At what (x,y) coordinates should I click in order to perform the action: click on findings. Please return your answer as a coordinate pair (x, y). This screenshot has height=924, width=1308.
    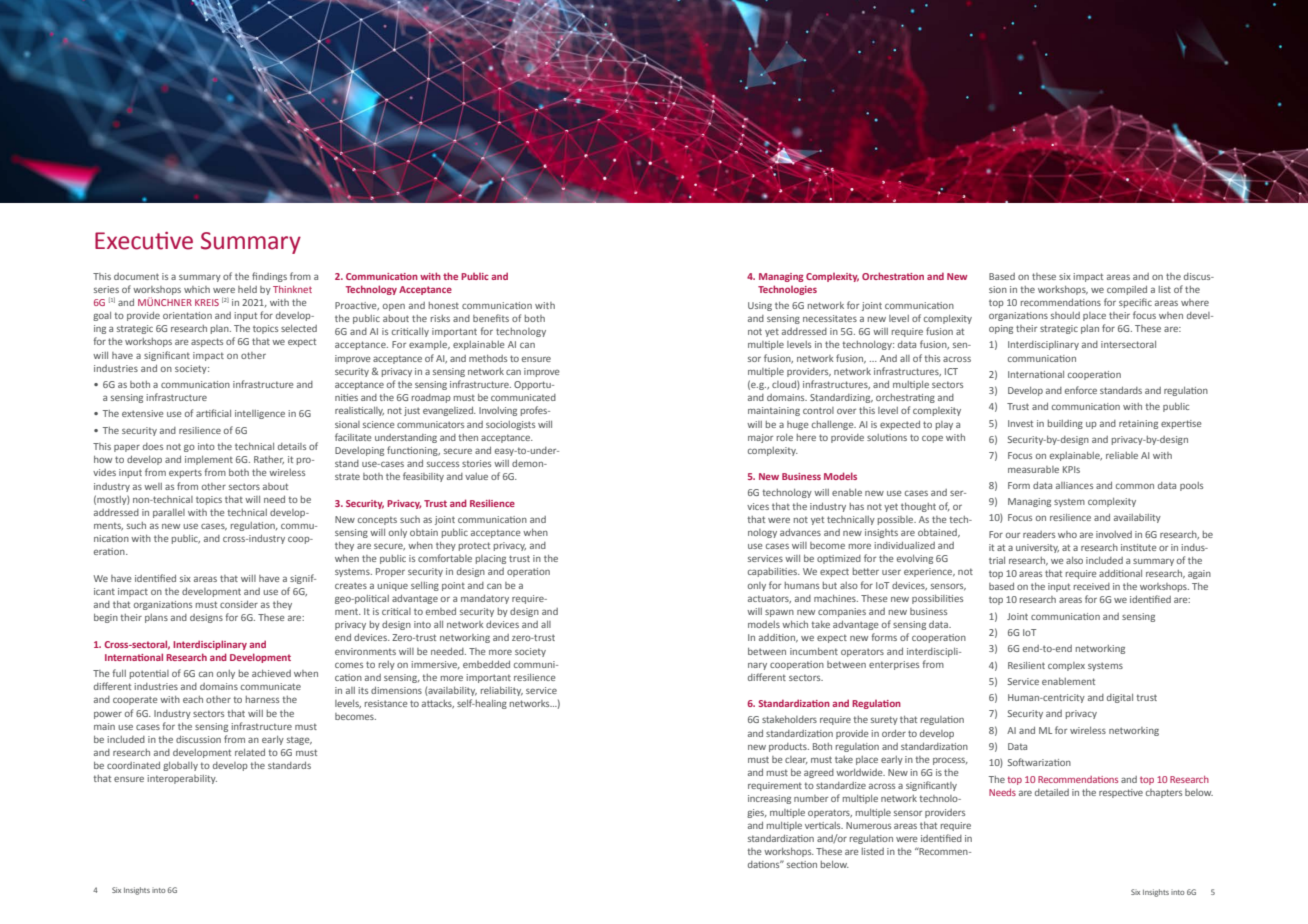
    Looking at the image, I should click on (269, 277).
